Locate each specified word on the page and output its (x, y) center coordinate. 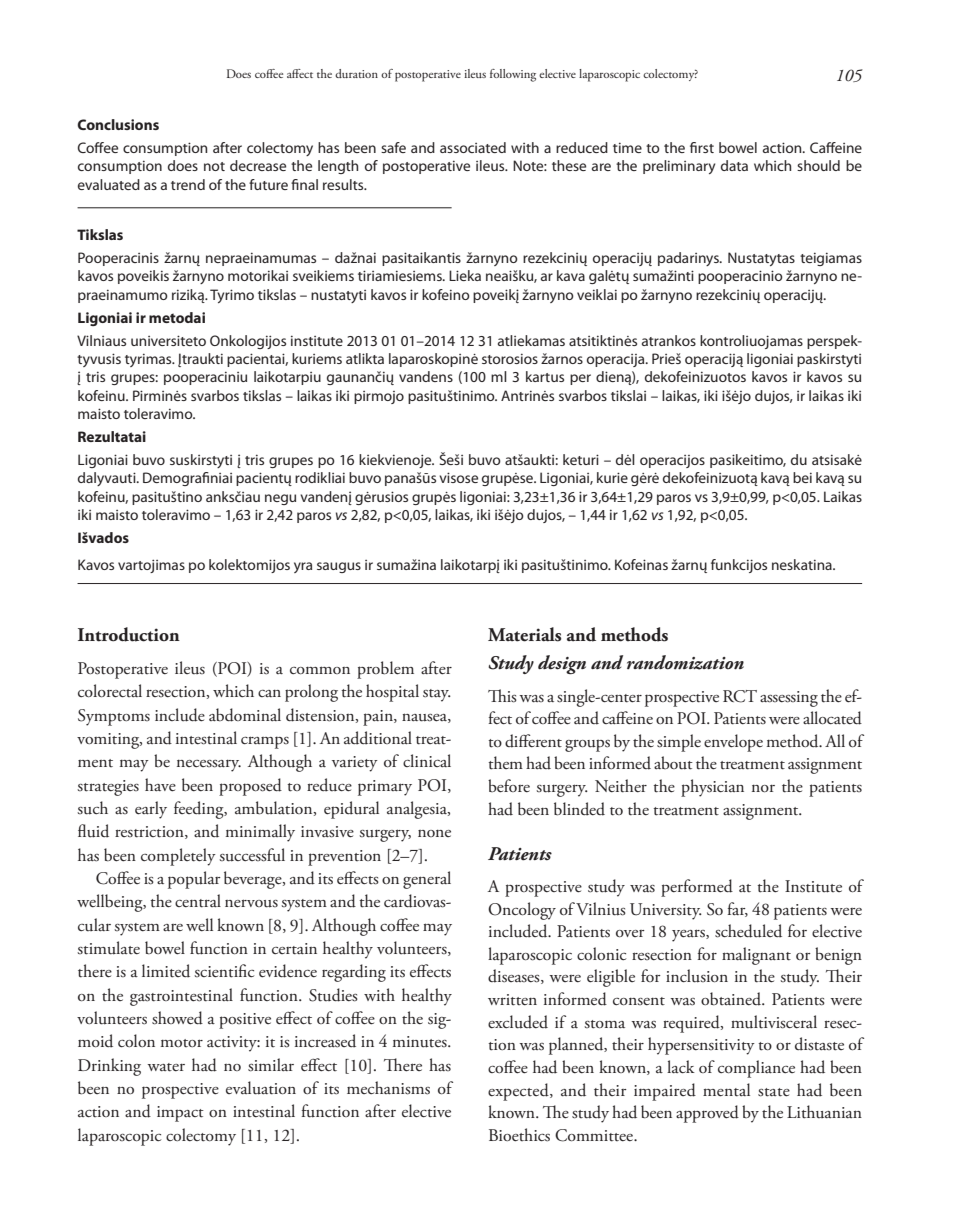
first (702, 147)
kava (571, 275)
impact (180, 1114)
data (734, 165)
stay (437, 695)
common (320, 670)
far (737, 909)
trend (188, 184)
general (427, 880)
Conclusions (118, 124)
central (198, 901)
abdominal (245, 715)
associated (473, 147)
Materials (524, 634)
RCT (740, 696)
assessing (789, 699)
